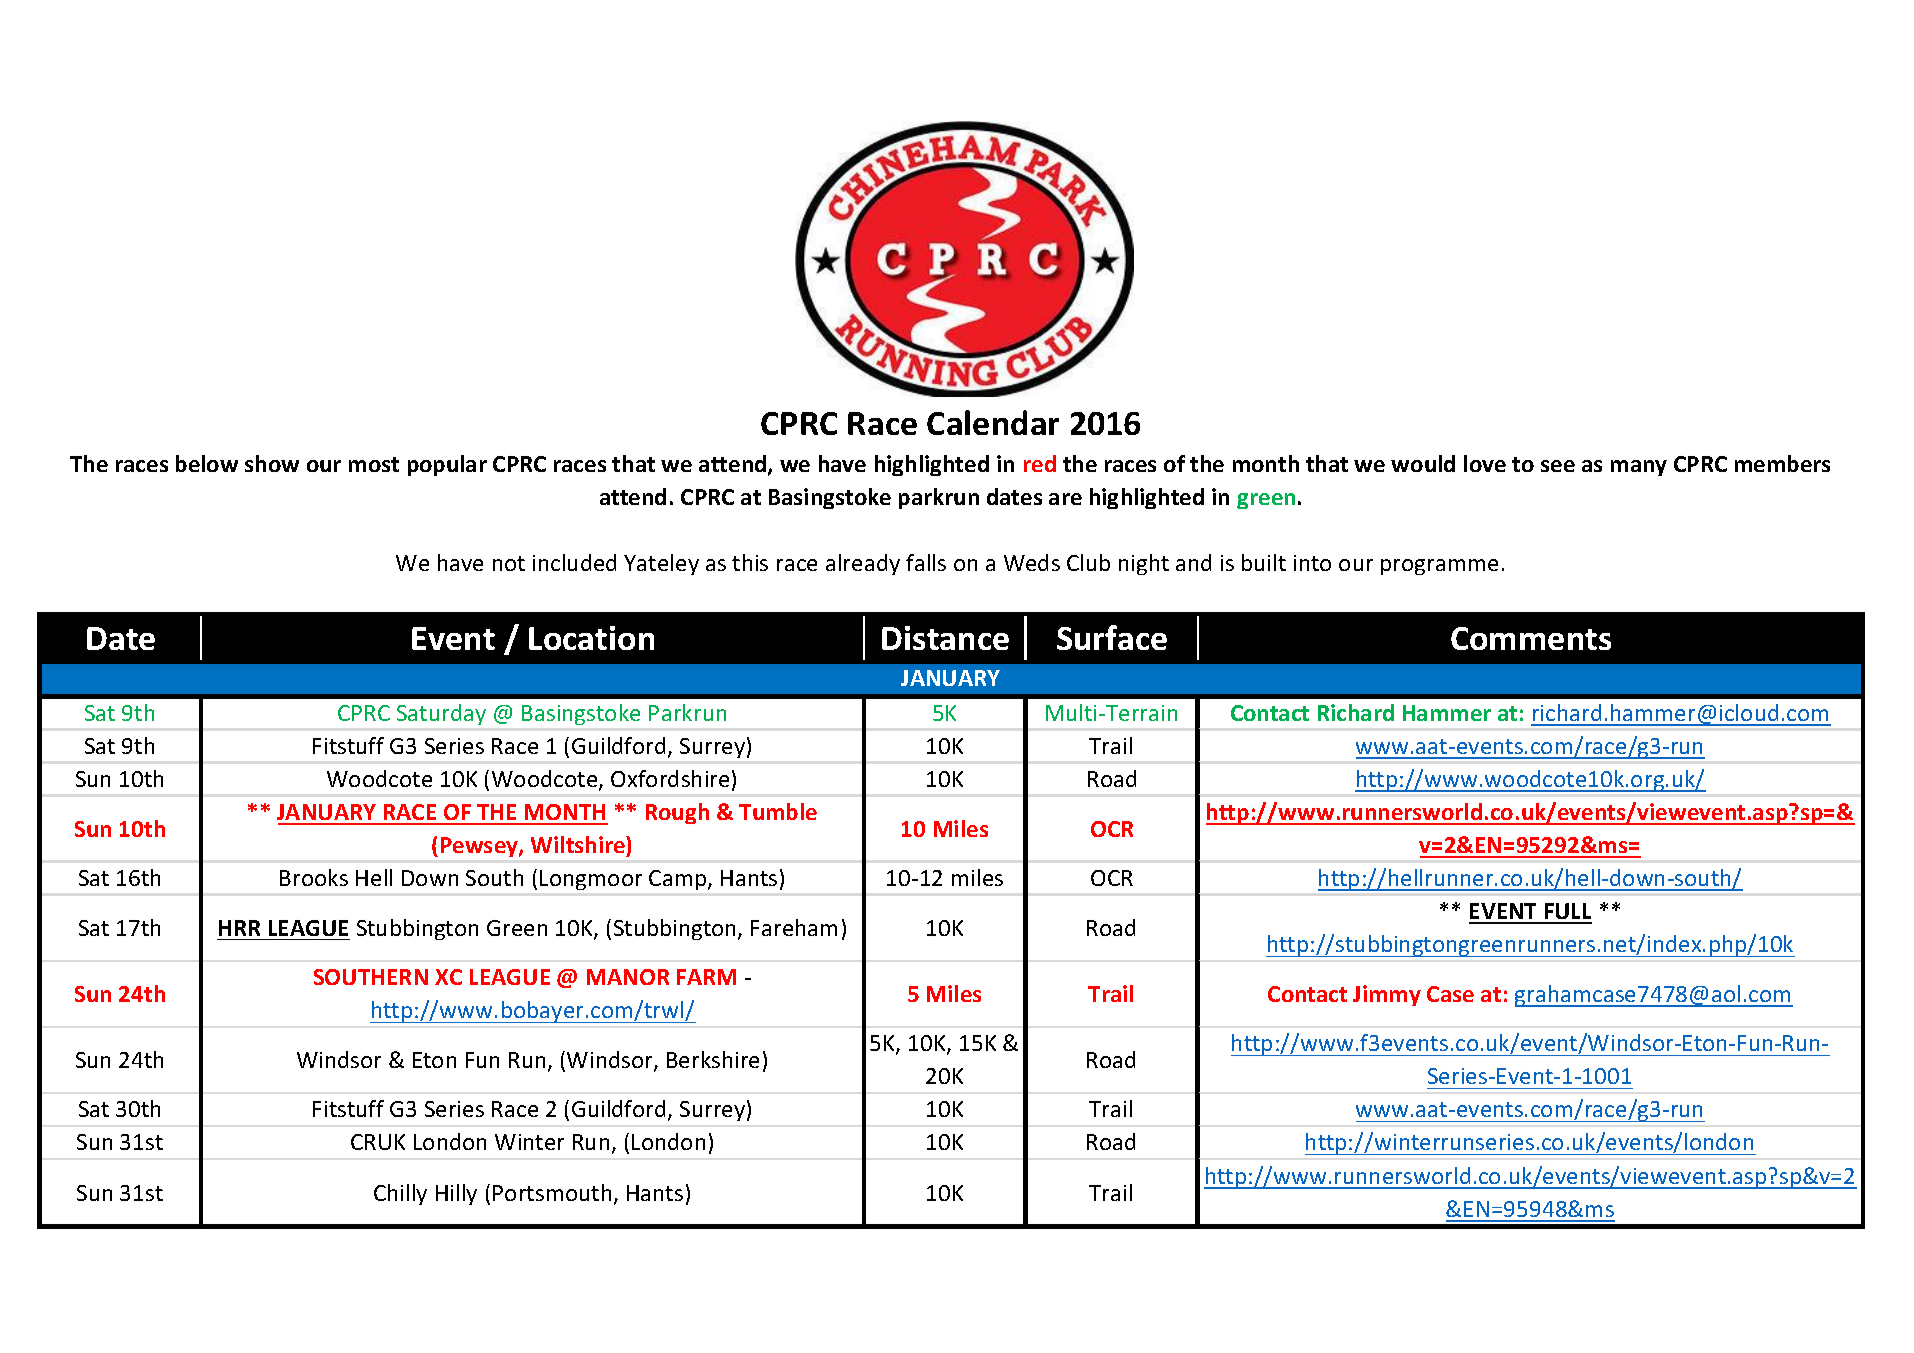 The height and width of the image is (1353, 1914). I want to click on most, so click(374, 464).
